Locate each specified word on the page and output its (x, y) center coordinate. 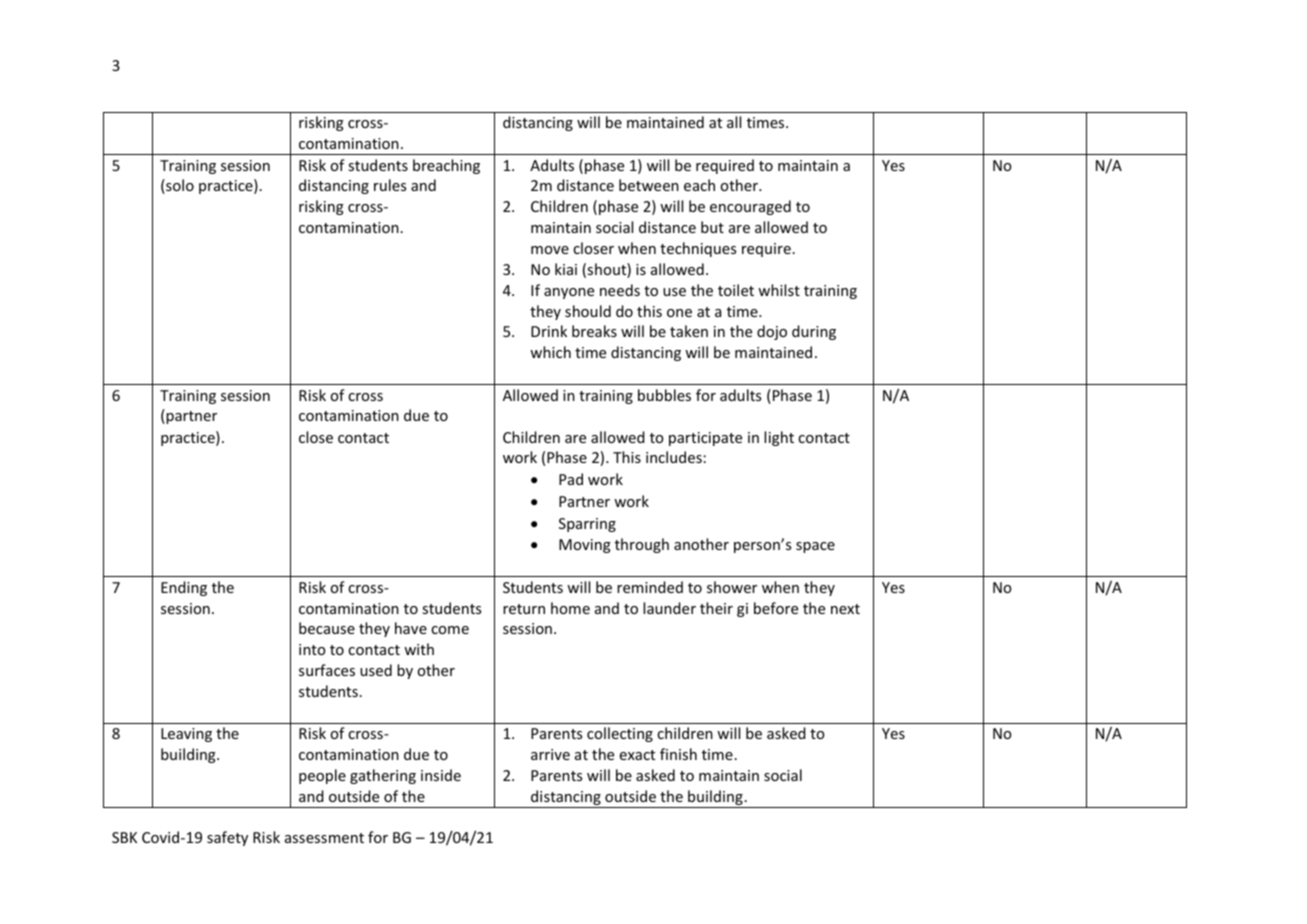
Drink (549, 331)
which (550, 352)
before (776, 608)
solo (179, 186)
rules (390, 185)
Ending (184, 588)
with (419, 649)
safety (227, 838)
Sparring (587, 525)
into (312, 649)
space (815, 547)
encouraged (750, 207)
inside (441, 775)
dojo (772, 332)
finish (678, 754)
